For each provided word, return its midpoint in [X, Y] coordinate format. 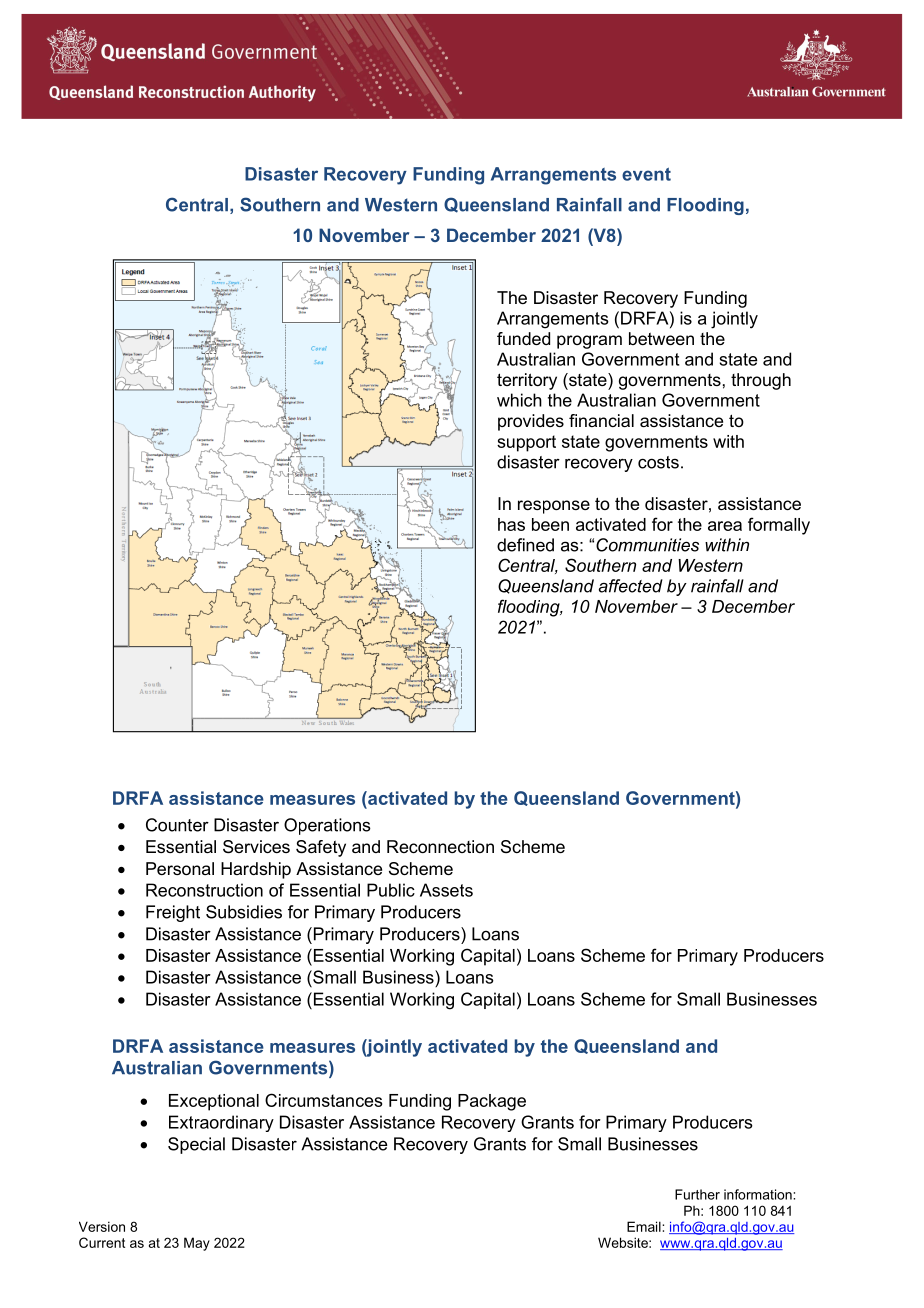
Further [697, 1194]
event [646, 174]
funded [523, 338]
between [661, 338]
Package [492, 1102]
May [197, 1244]
